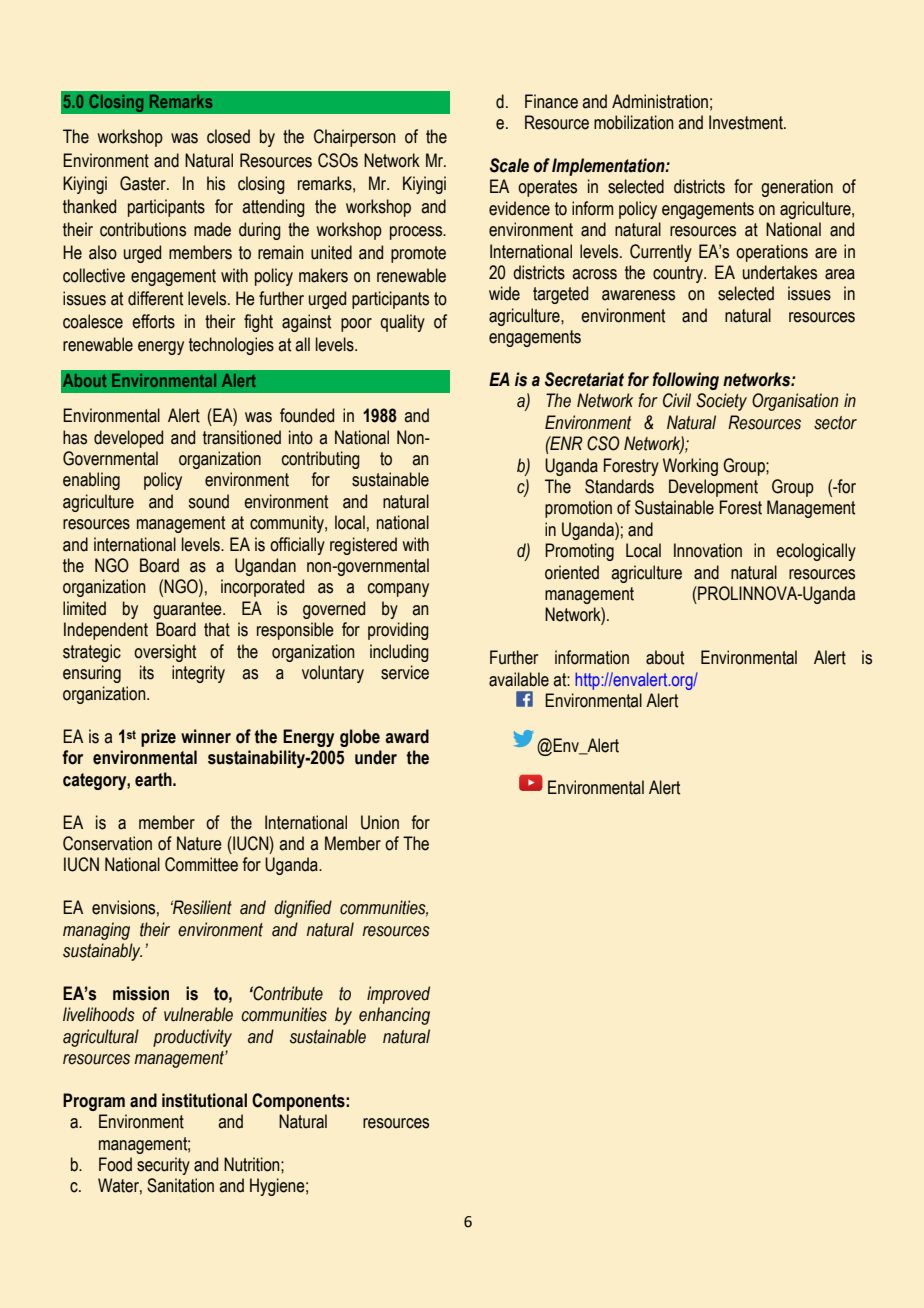  Describe the element at coordinates (163, 1166) in the screenshot. I see `security` at that location.
